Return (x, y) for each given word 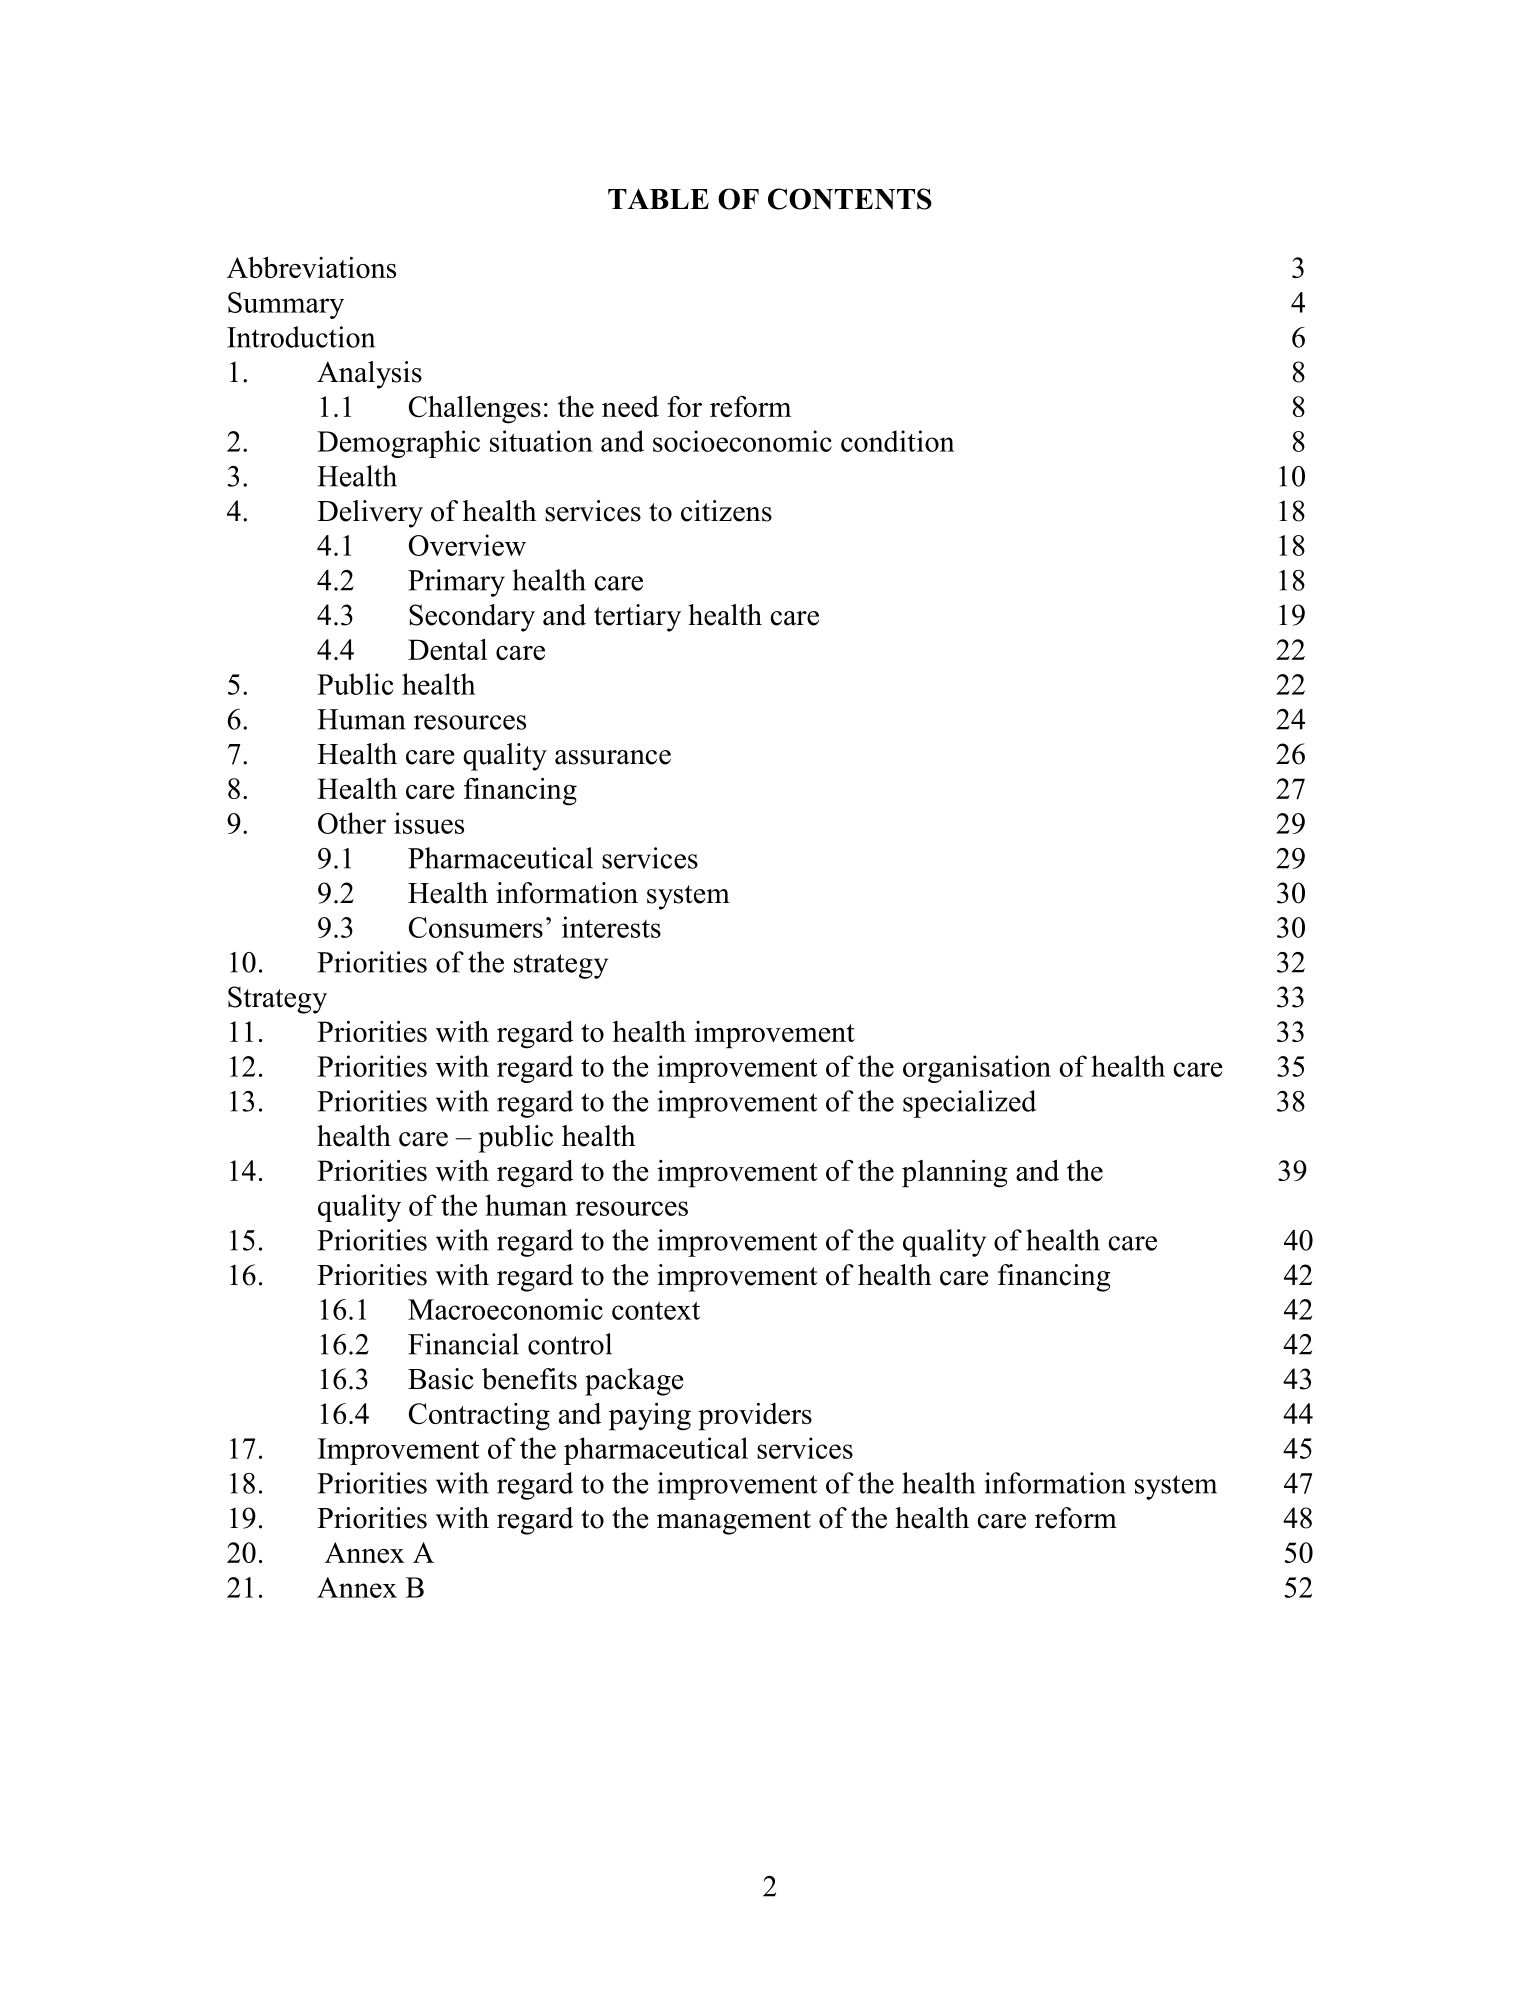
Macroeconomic (505, 1309)
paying (650, 1417)
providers (755, 1417)
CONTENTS (850, 199)
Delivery (370, 514)
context (656, 1310)
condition (898, 441)
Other (352, 823)
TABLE (658, 199)
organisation (977, 1069)
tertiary (637, 618)
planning (955, 1174)
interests (611, 927)
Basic (441, 1379)
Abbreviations (311, 267)
